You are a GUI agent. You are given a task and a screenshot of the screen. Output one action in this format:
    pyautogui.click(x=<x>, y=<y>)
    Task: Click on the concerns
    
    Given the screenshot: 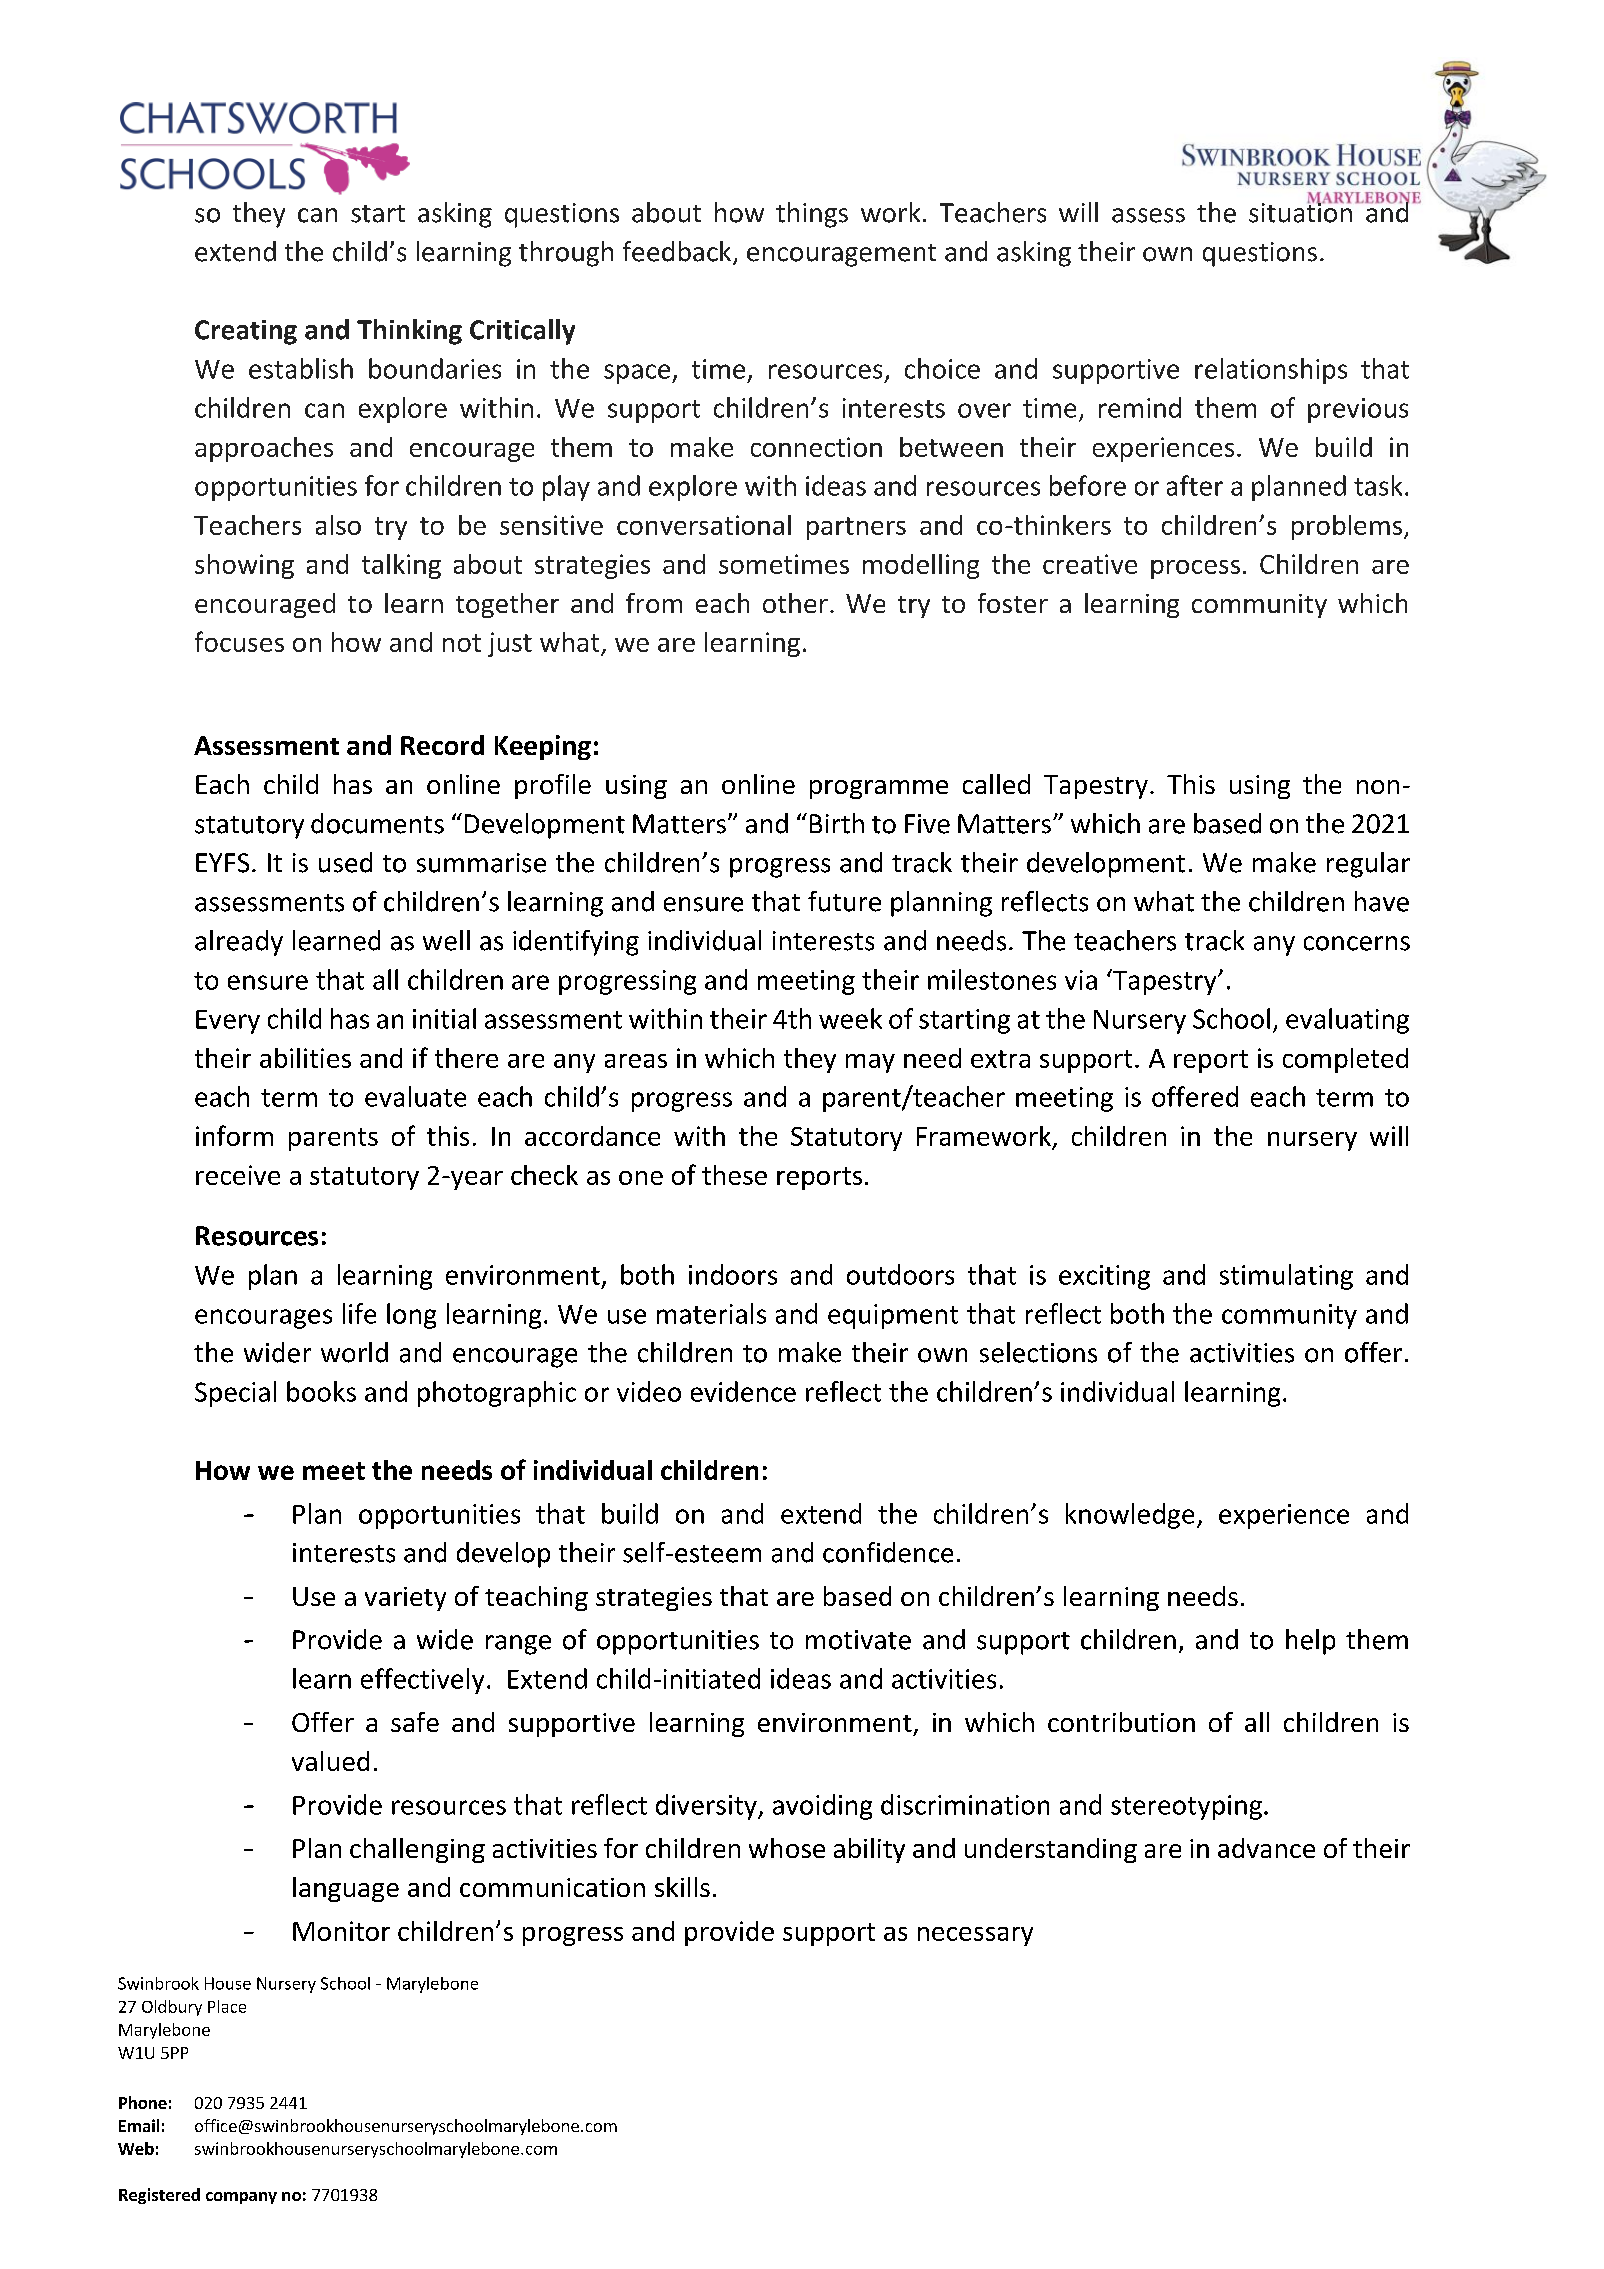 What is the action you would take?
    pyautogui.click(x=1357, y=943)
